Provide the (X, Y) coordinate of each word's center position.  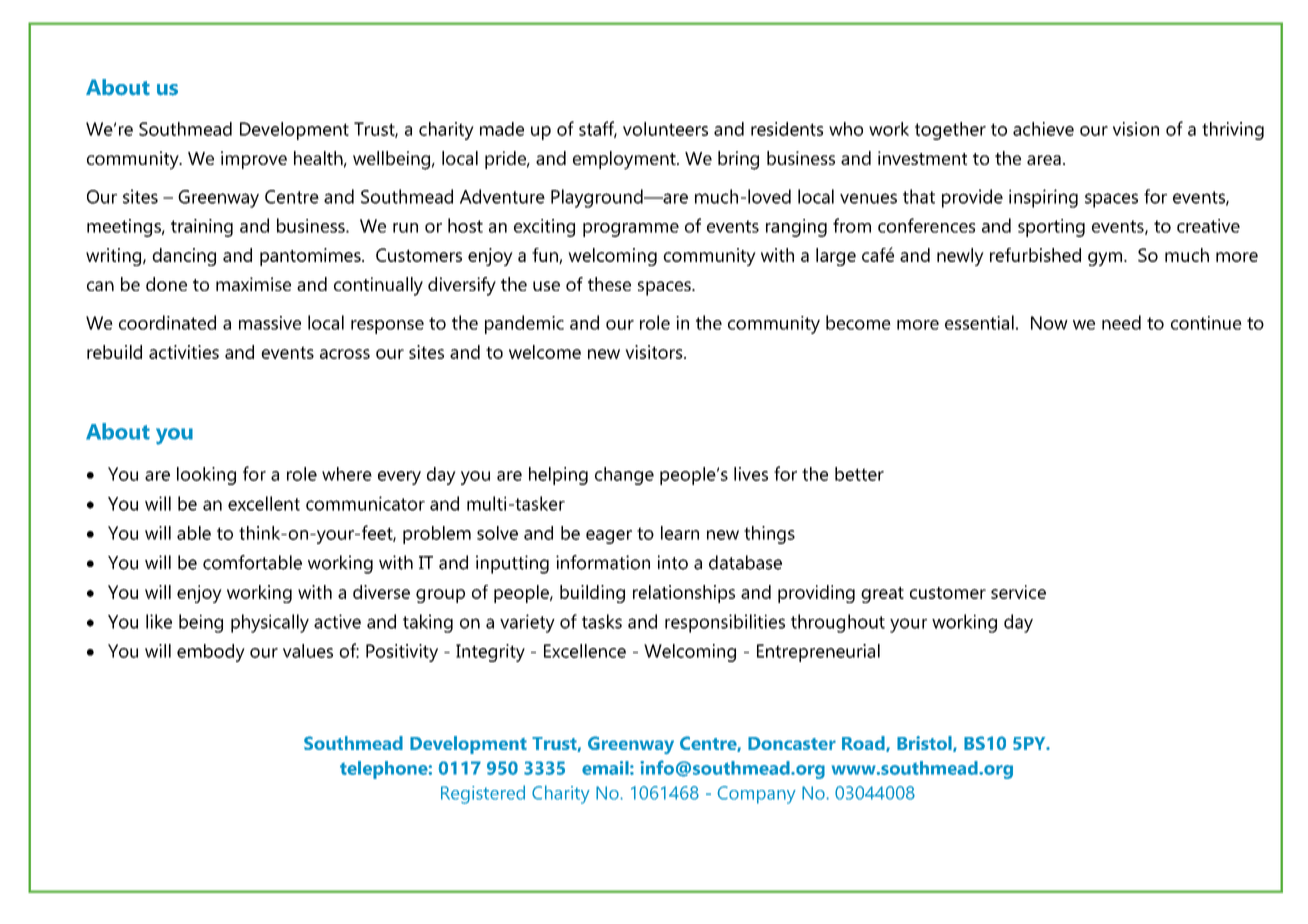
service (1018, 592)
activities (184, 352)
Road (864, 744)
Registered (483, 794)
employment (625, 160)
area (1044, 160)
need (1121, 322)
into (673, 562)
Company (756, 795)
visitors (655, 352)
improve (254, 160)
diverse (381, 592)
